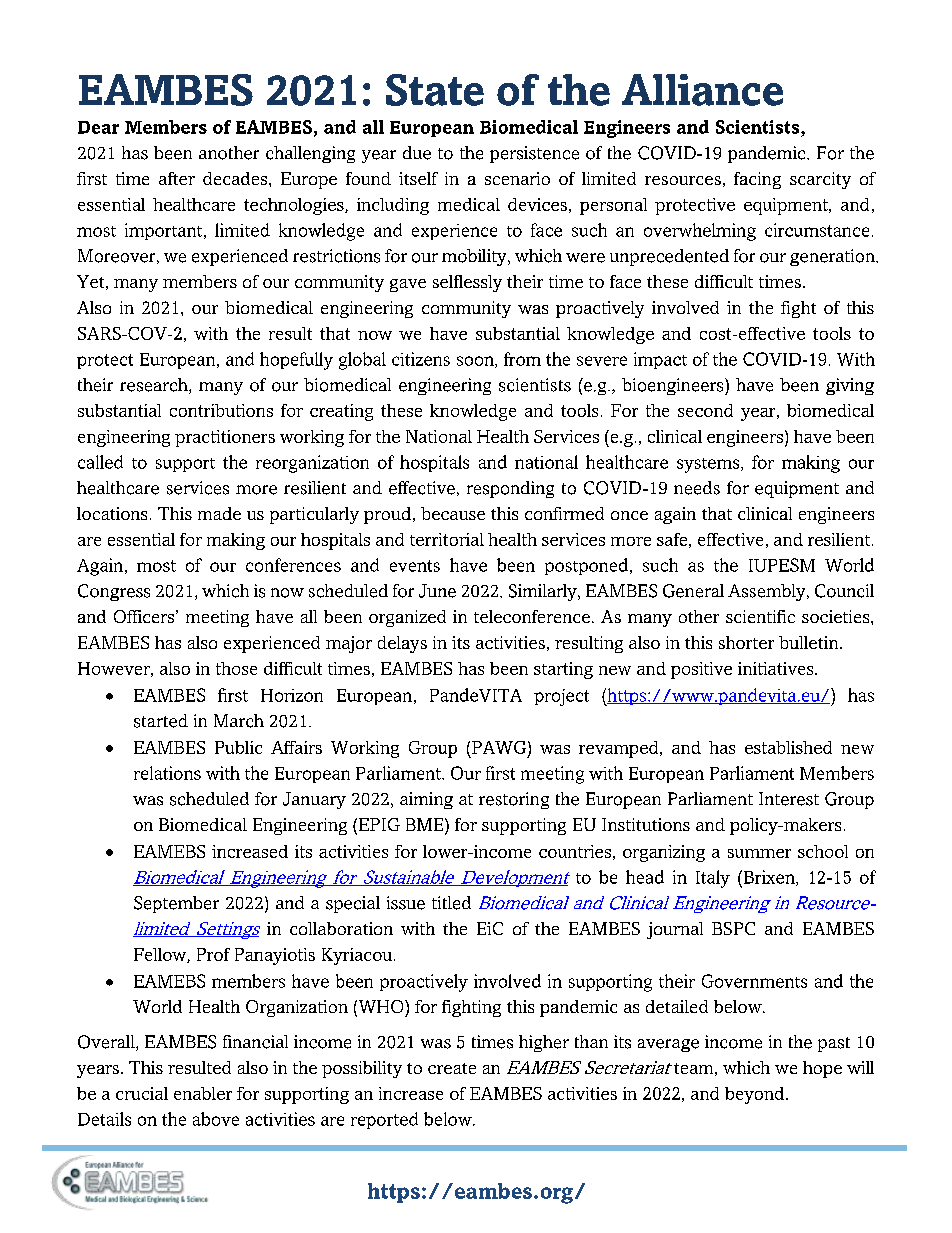  What do you see at coordinates (177, 178) in the document?
I see `after` at bounding box center [177, 178].
